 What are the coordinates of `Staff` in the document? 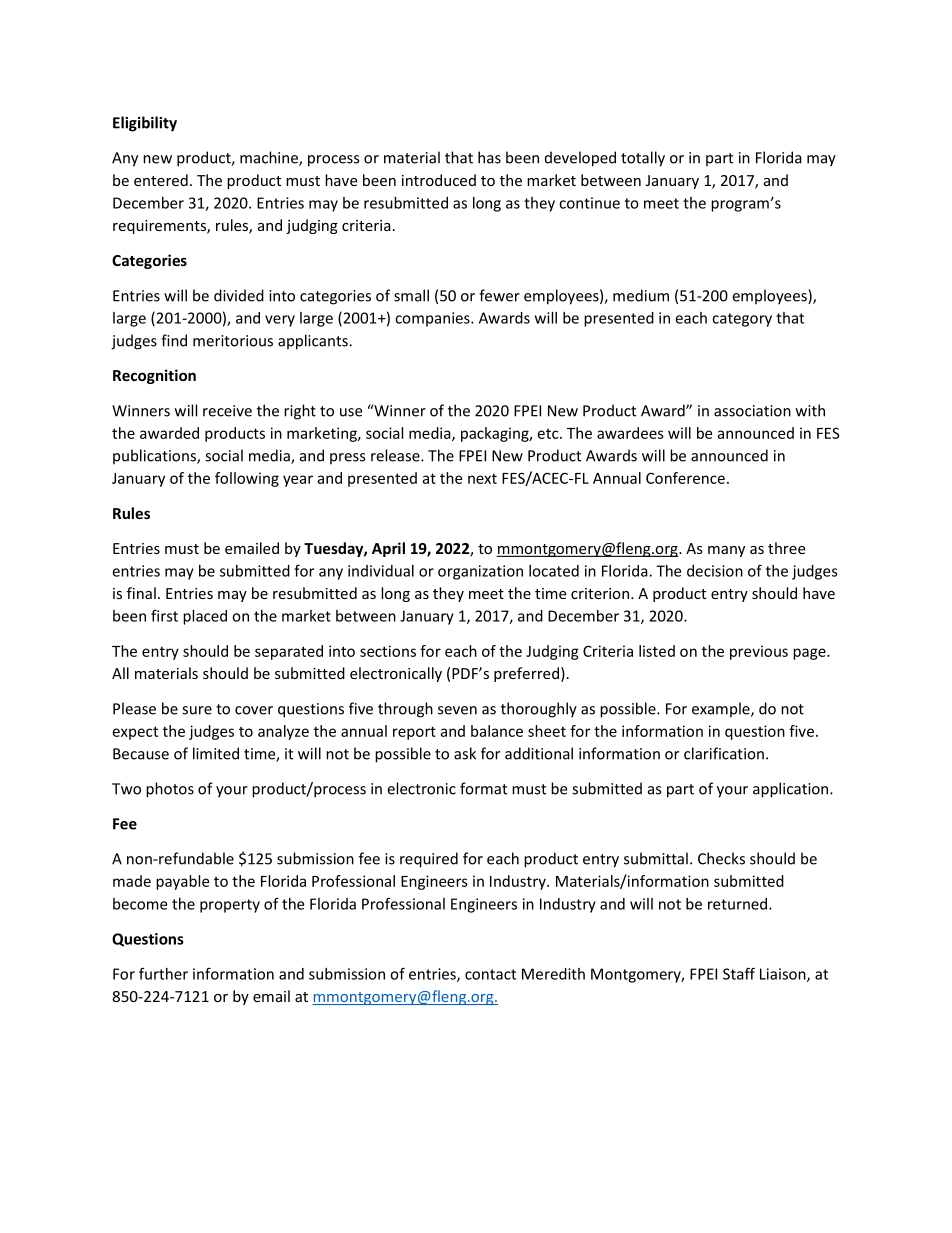 It's located at (739, 973).
